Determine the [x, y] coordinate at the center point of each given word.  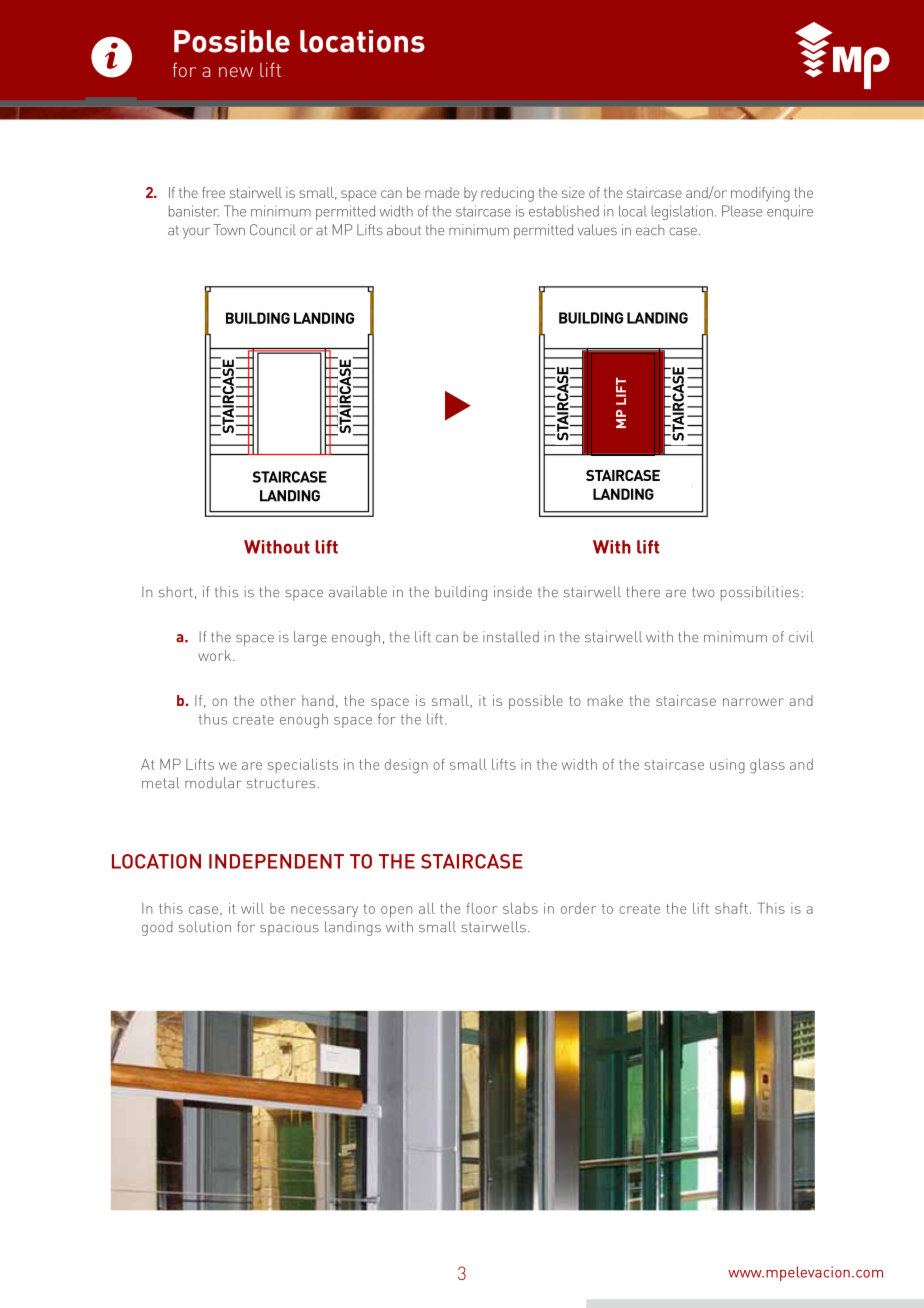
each [650, 230]
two [703, 592]
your [196, 233]
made [442, 192]
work [216, 655]
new [236, 72]
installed [511, 637]
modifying [760, 194]
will [252, 908]
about [404, 230]
